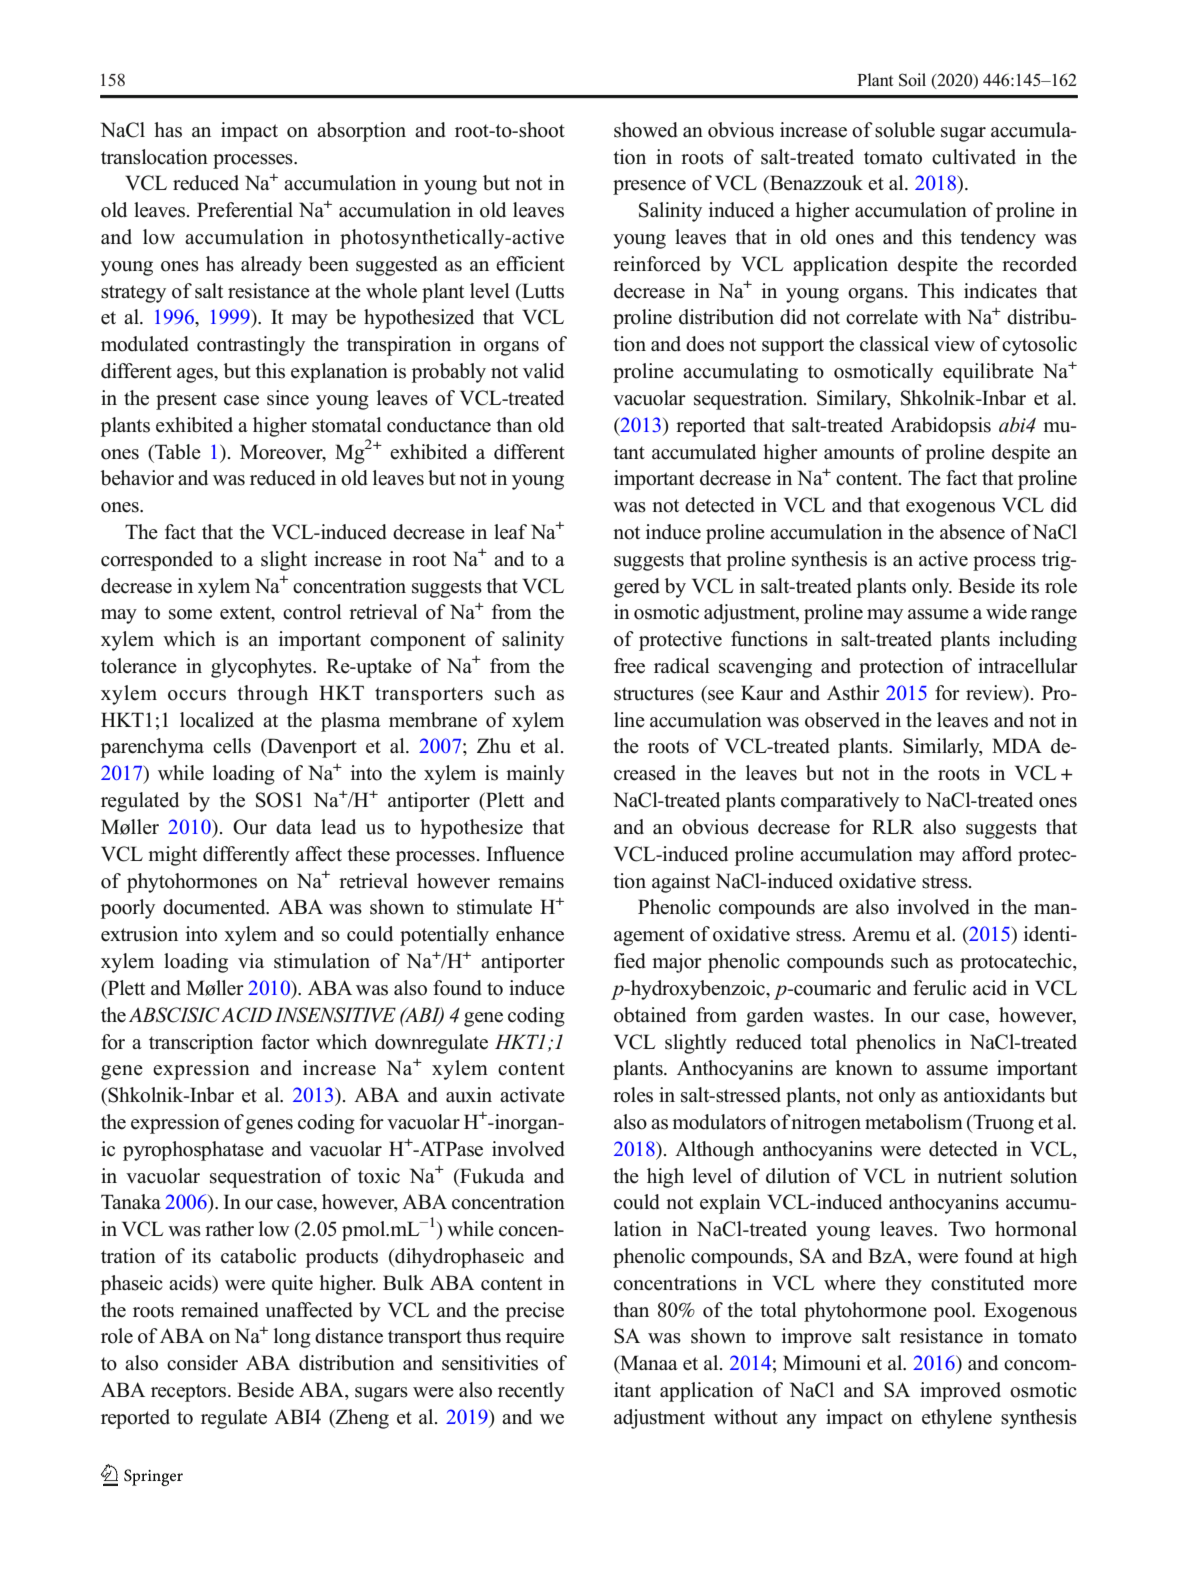  I want to click on soluble, so click(905, 130).
